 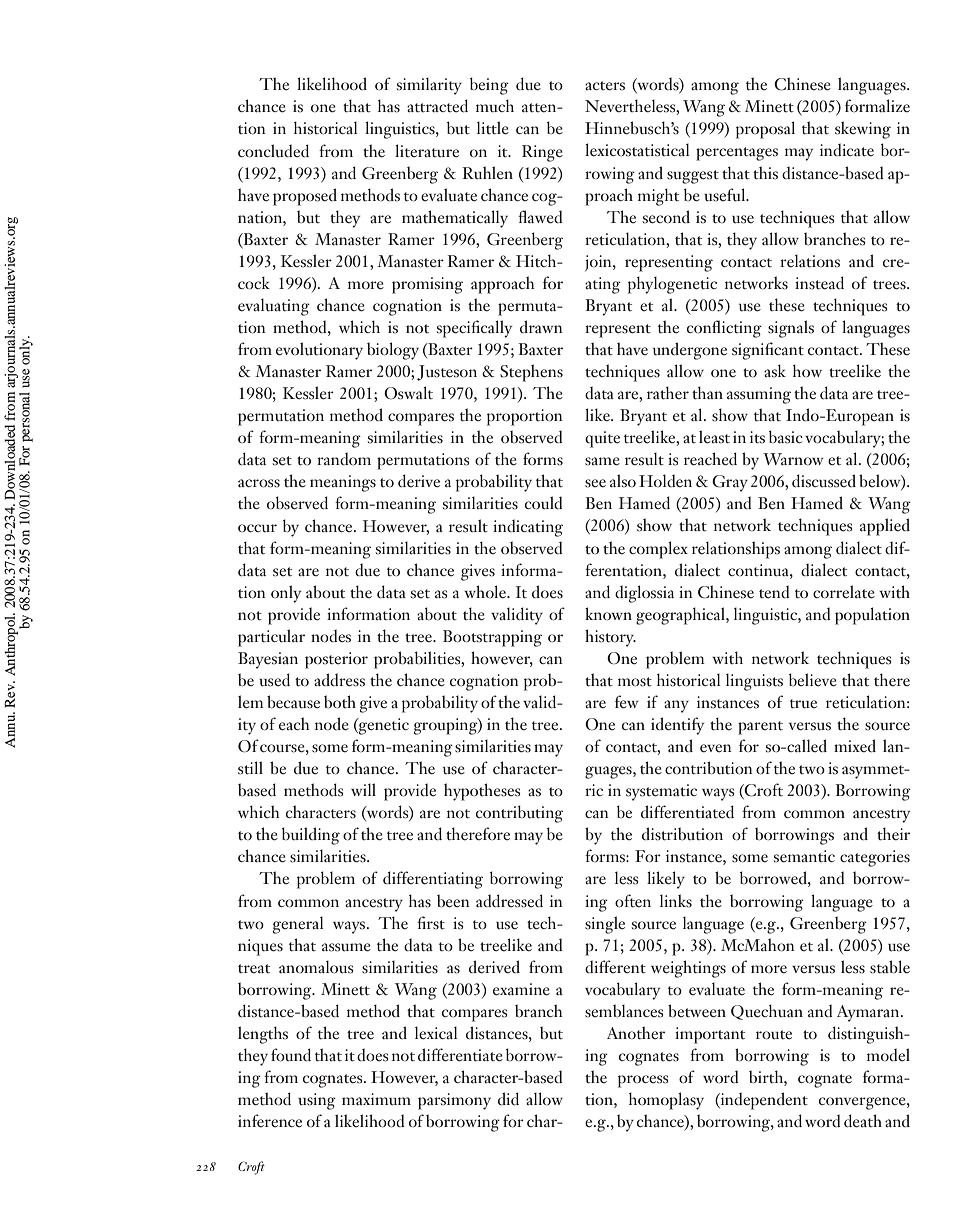 I want to click on skewing, so click(x=863, y=130).
